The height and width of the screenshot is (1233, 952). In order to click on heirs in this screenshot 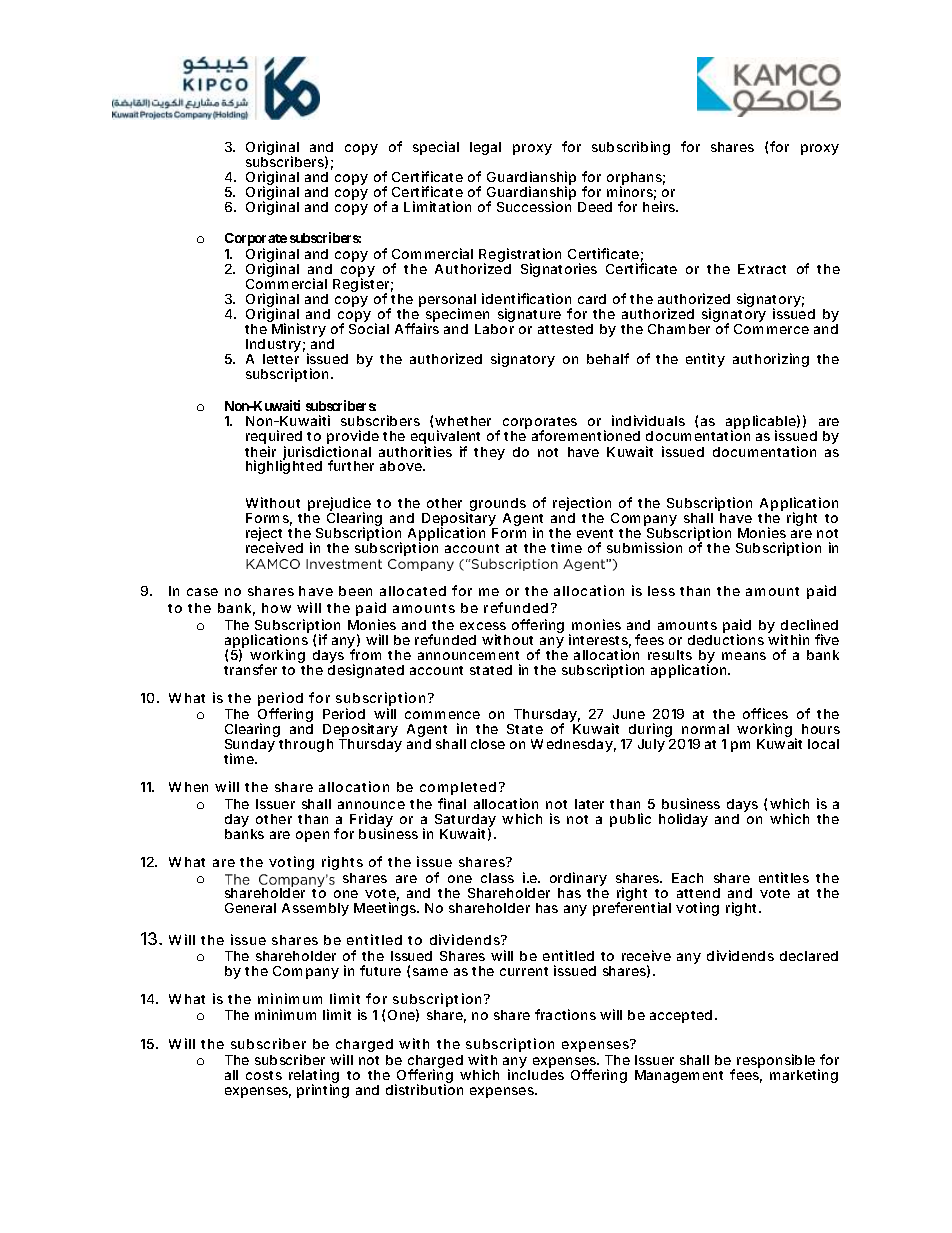, I will do `click(660, 206)`.
